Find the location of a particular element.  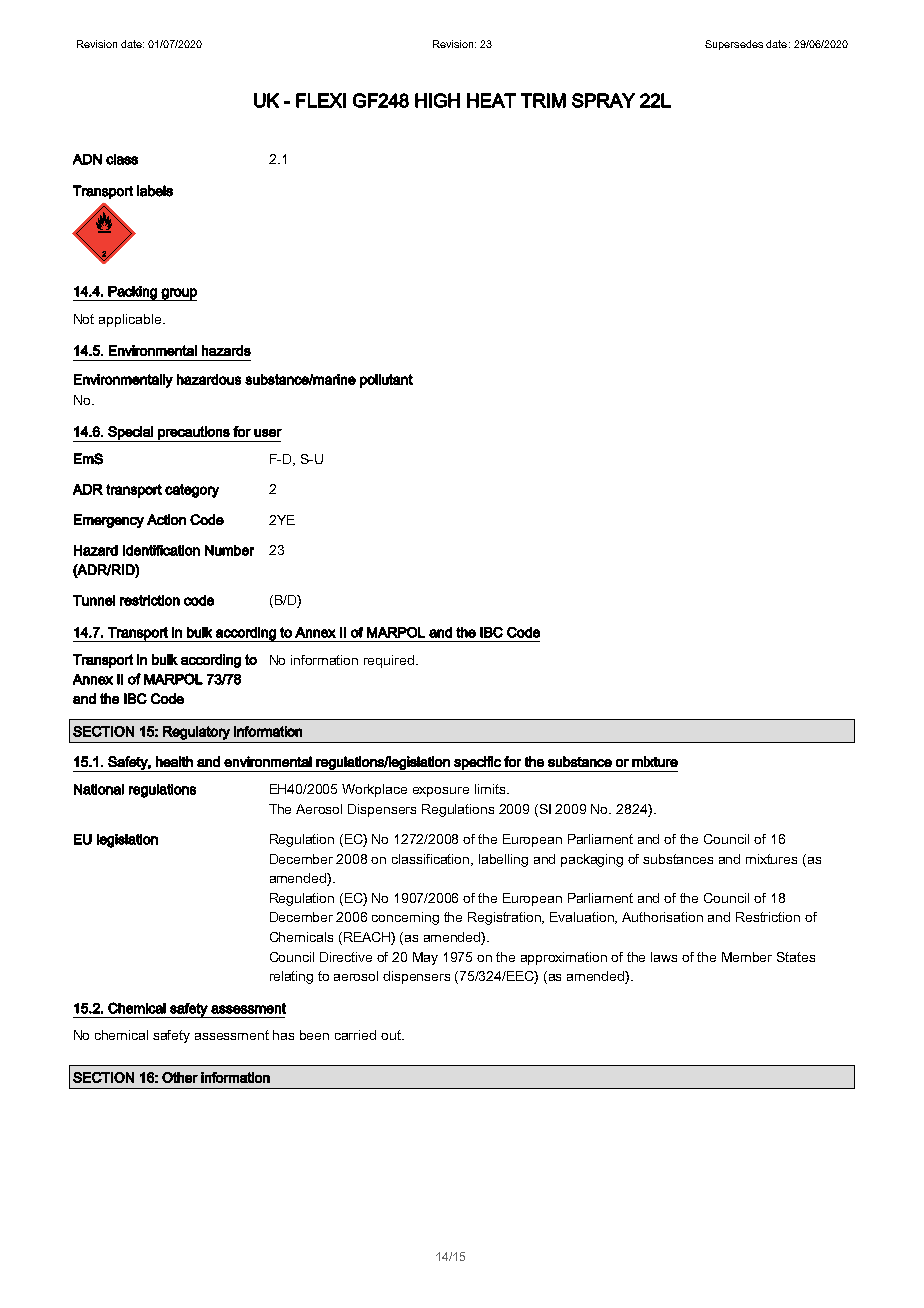

required is located at coordinates (390, 661).
